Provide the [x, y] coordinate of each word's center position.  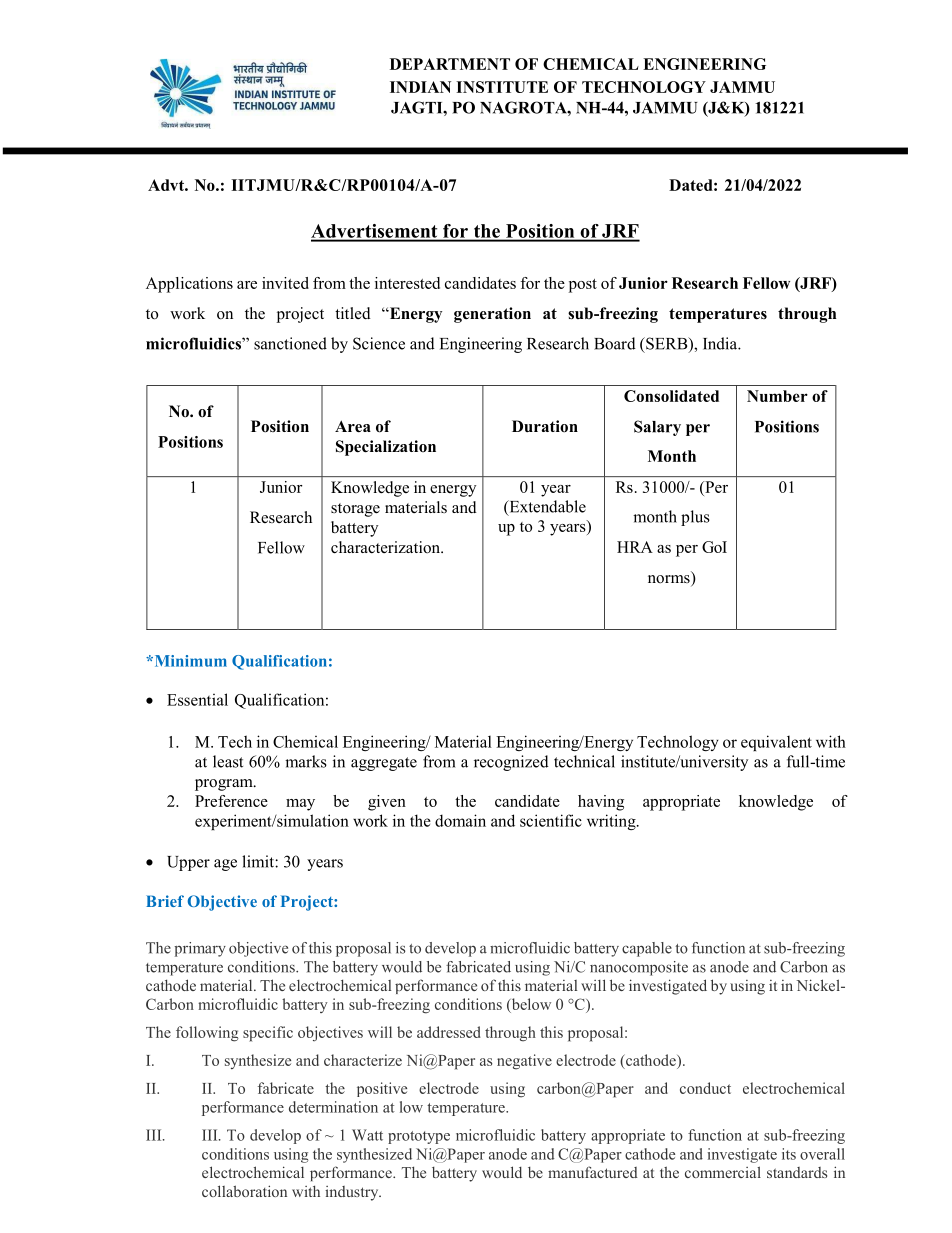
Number [777, 396]
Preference [231, 801]
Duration [545, 426]
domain [460, 820]
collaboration [244, 1191]
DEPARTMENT [450, 64]
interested [407, 283]
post [583, 286]
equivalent [776, 743]
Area [353, 426]
